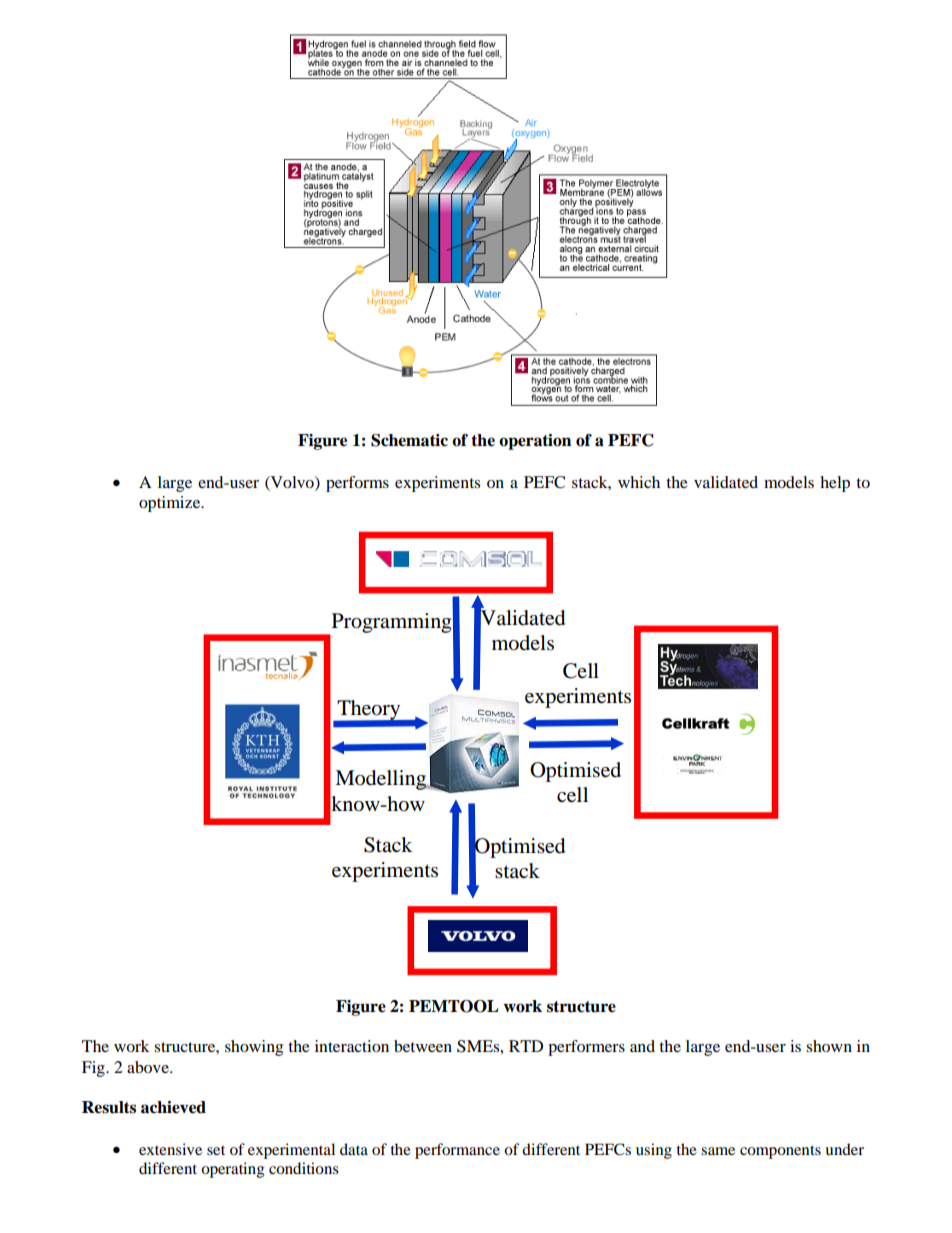  I want to click on shown, so click(829, 1046).
